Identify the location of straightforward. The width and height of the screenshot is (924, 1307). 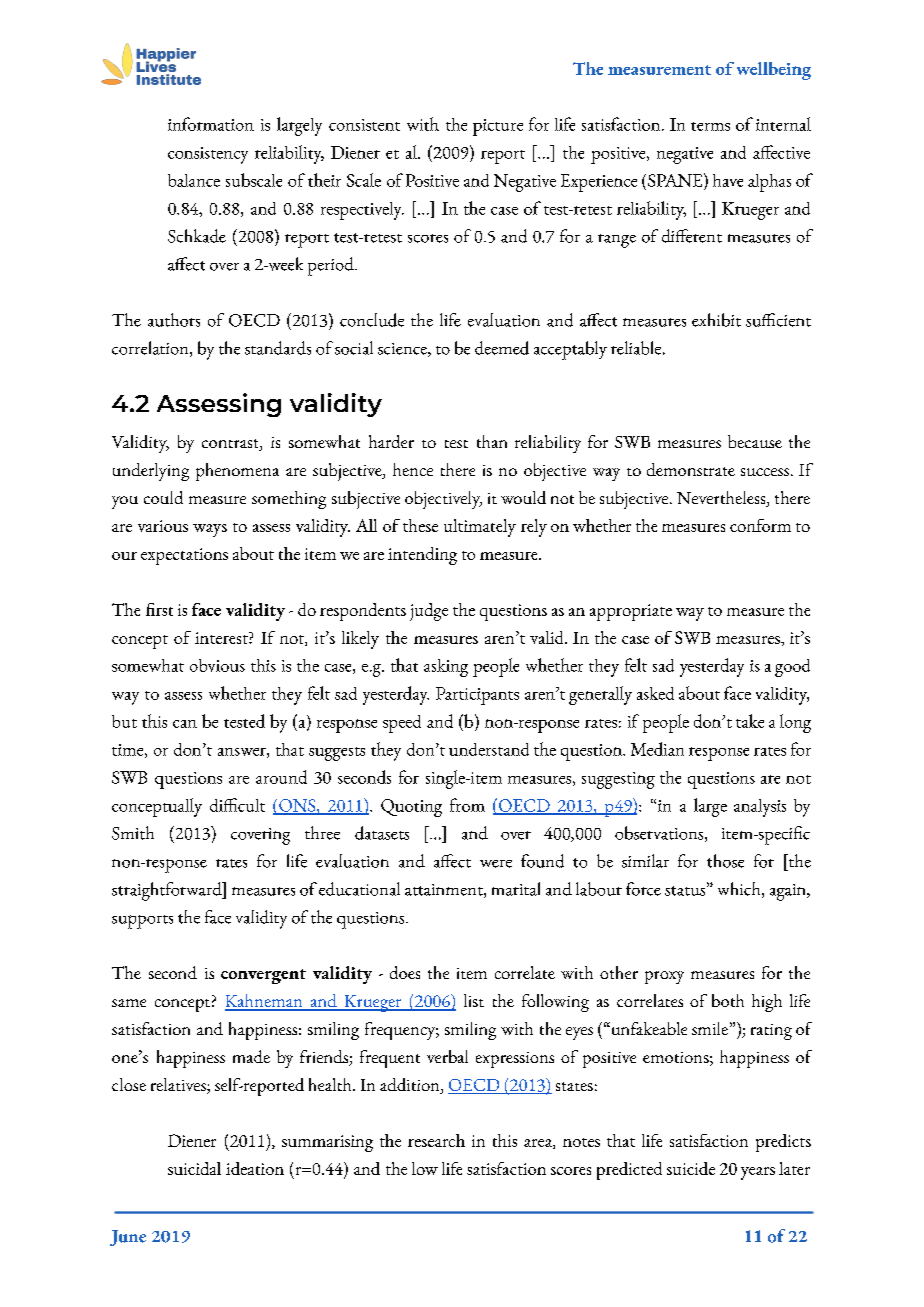
(168, 891).
